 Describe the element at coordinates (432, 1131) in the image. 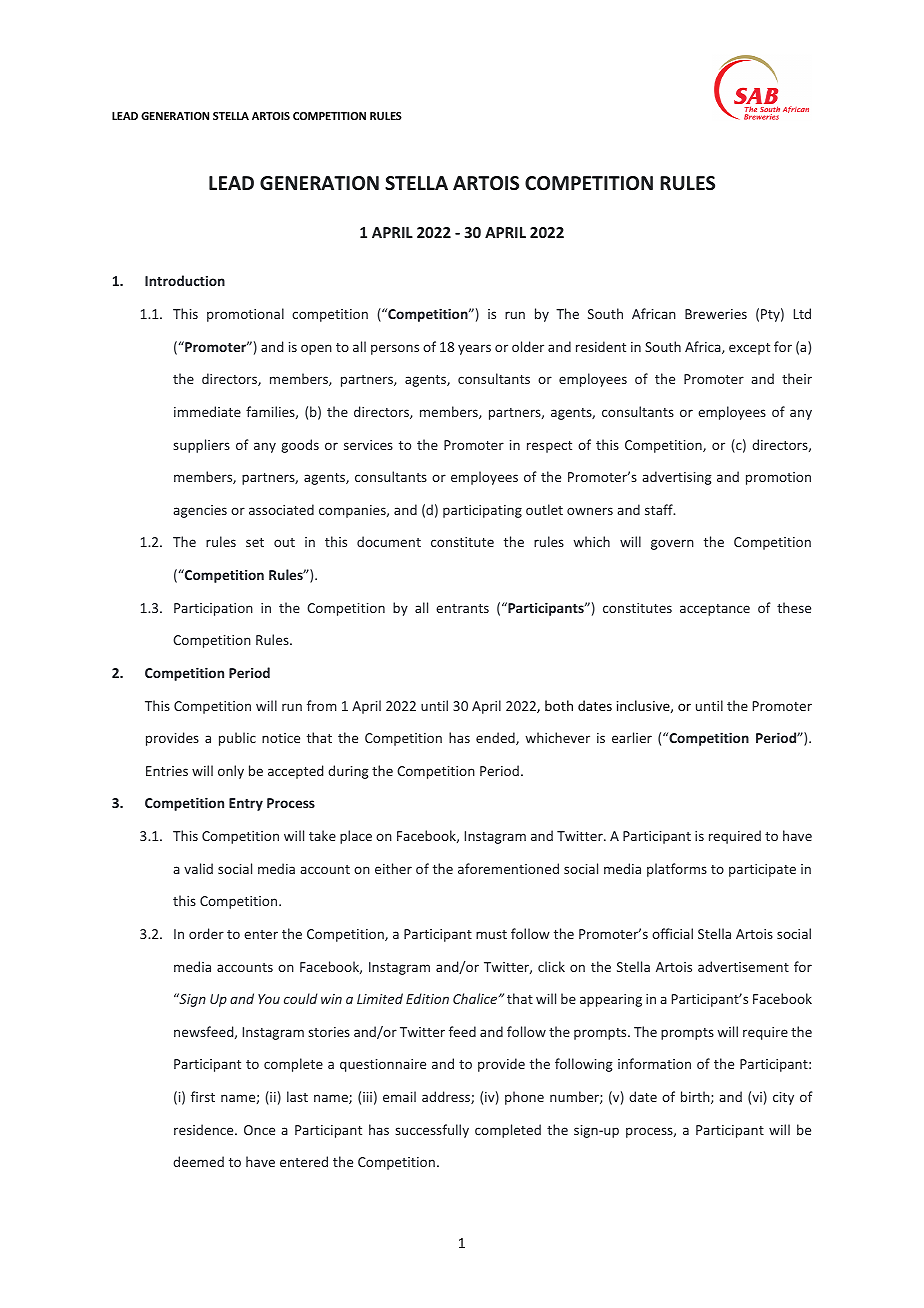

I see `successfully` at that location.
